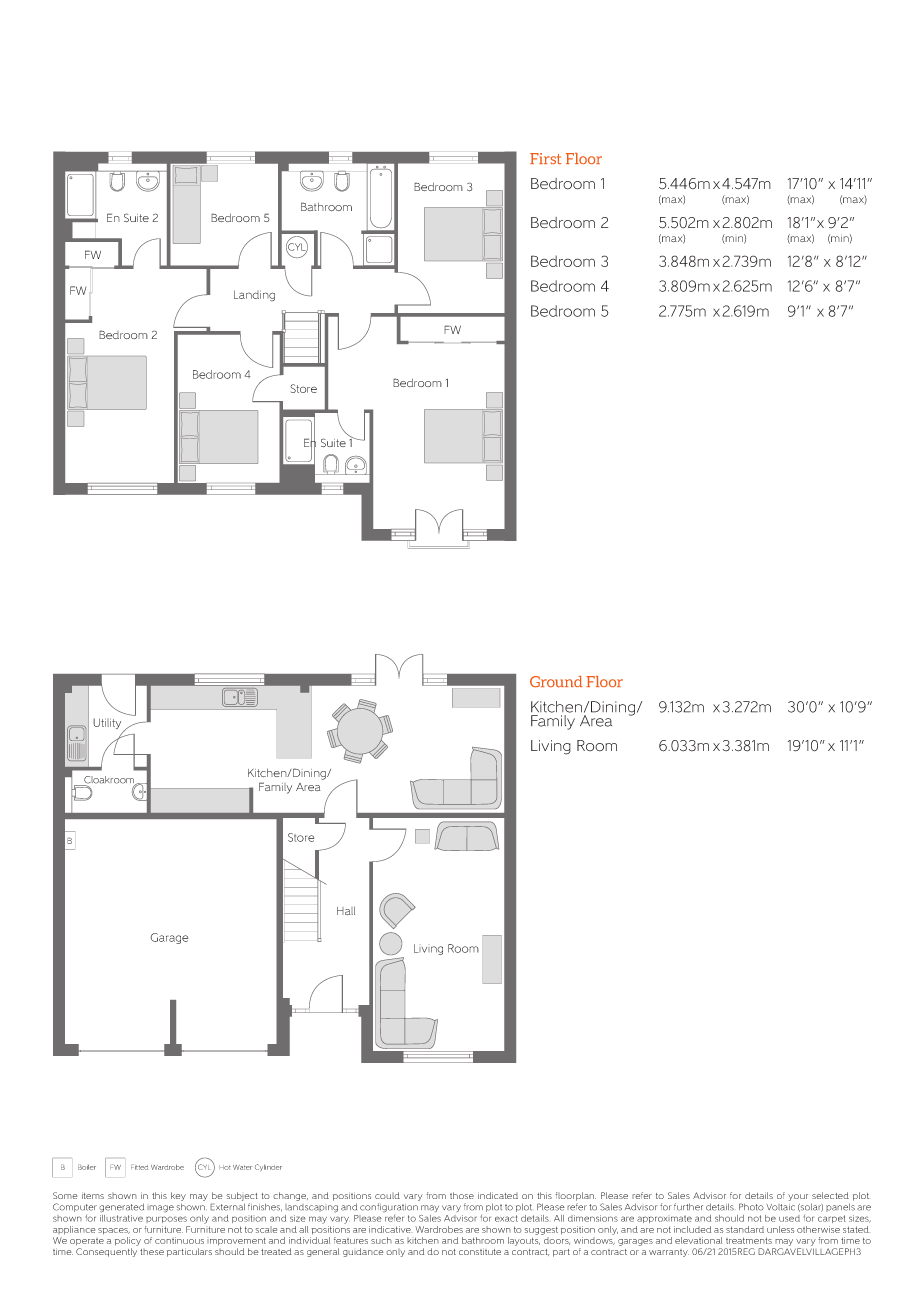  Describe the element at coordinates (830, 1195) in the image. I see `selected` at that location.
